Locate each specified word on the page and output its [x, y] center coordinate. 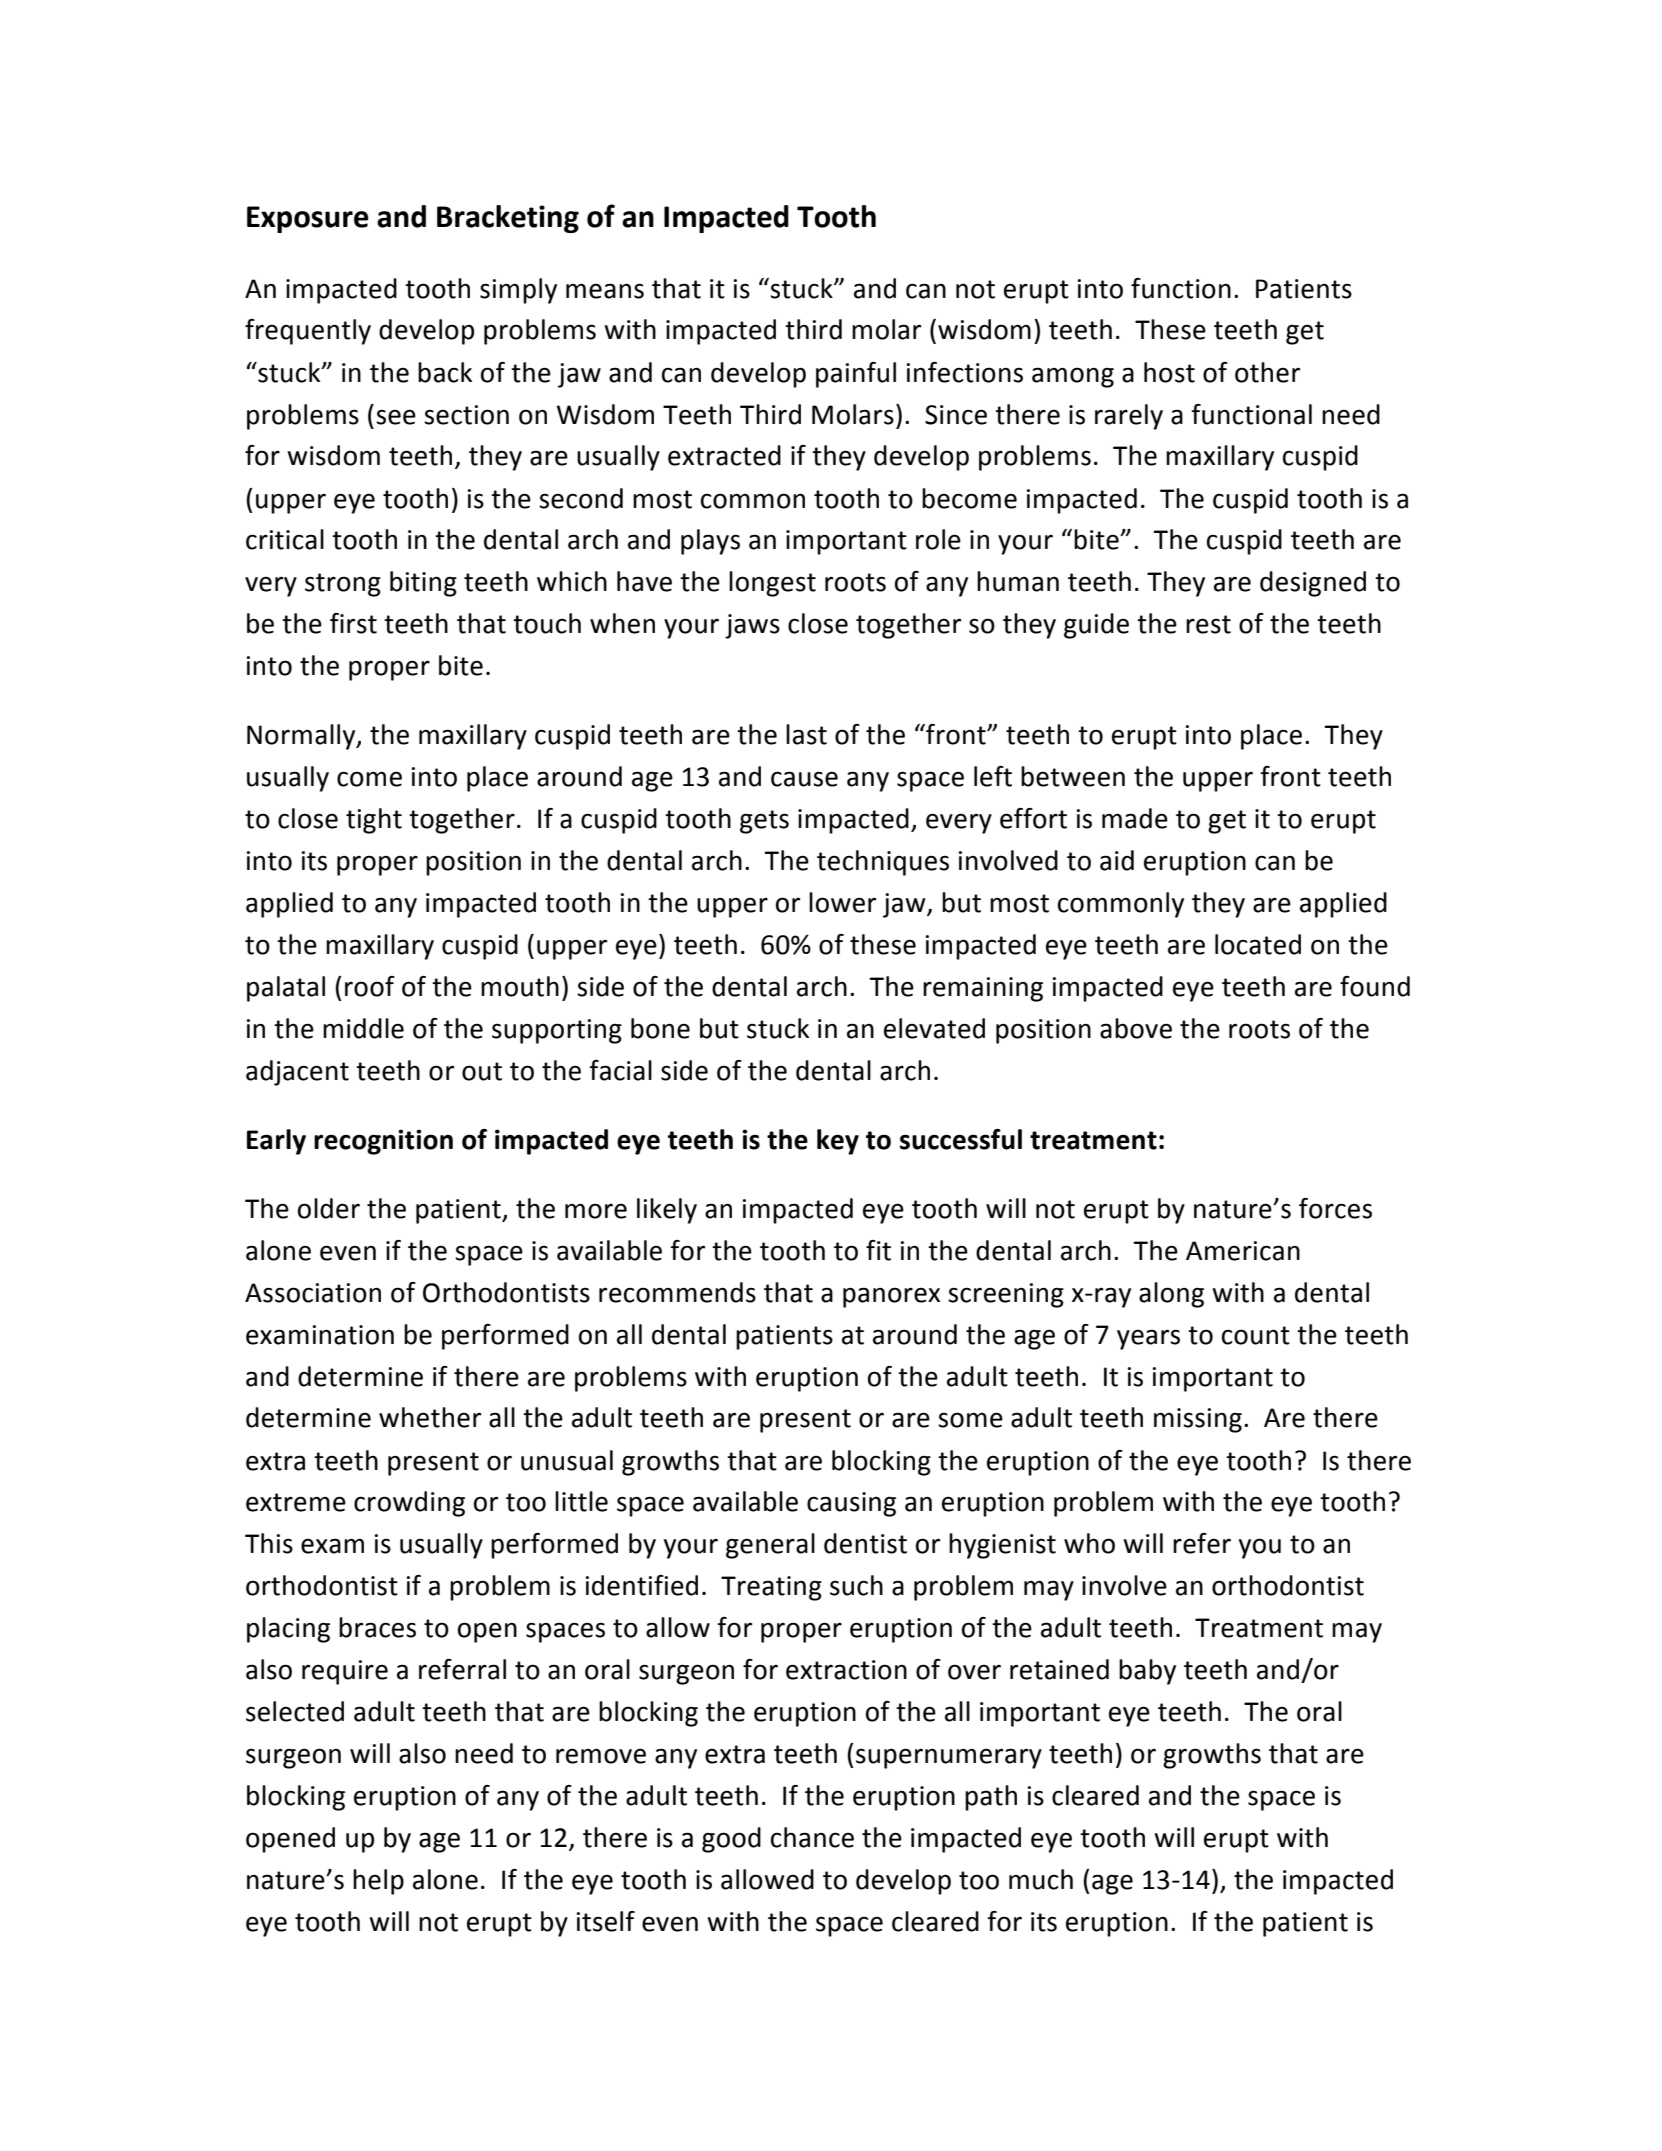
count [1256, 1335]
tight [374, 821]
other [1267, 372]
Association [313, 1293]
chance [812, 1837]
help [378, 1882]
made [1135, 818]
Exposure [308, 219]
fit [878, 1250]
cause [804, 779]
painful [856, 375]
